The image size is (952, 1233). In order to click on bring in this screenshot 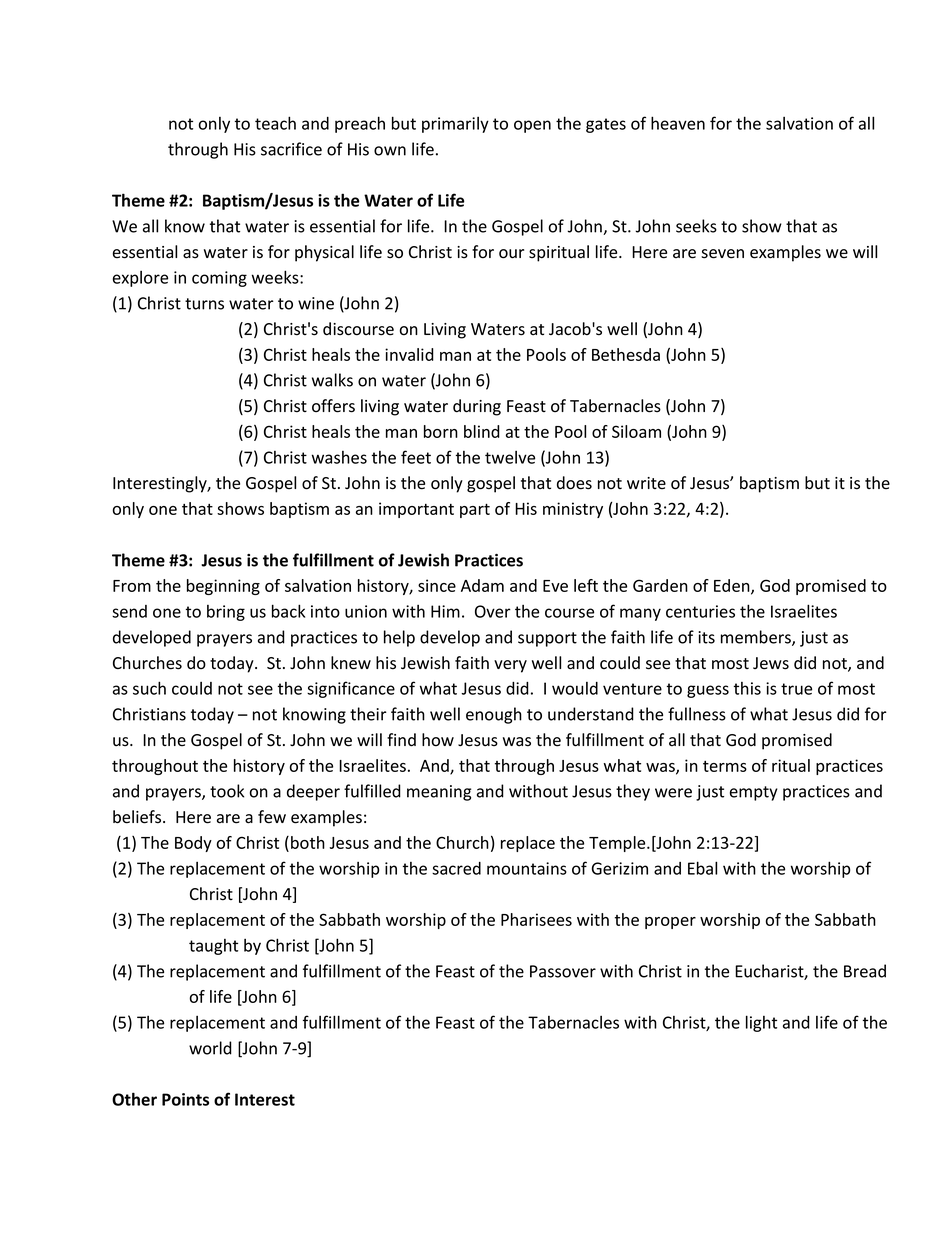, I will do `click(226, 613)`.
